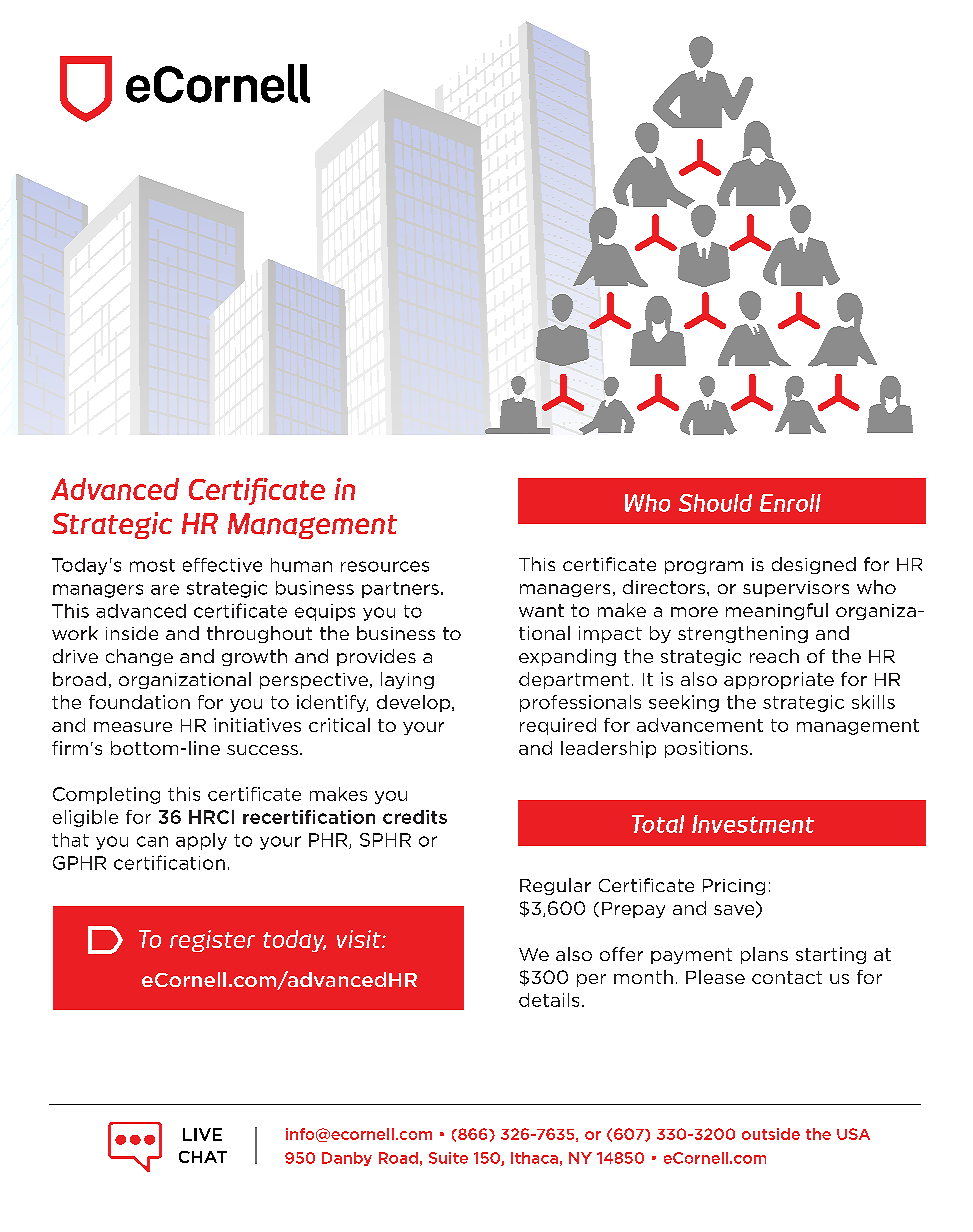  What do you see at coordinates (133, 727) in the page?
I see `measure` at bounding box center [133, 727].
